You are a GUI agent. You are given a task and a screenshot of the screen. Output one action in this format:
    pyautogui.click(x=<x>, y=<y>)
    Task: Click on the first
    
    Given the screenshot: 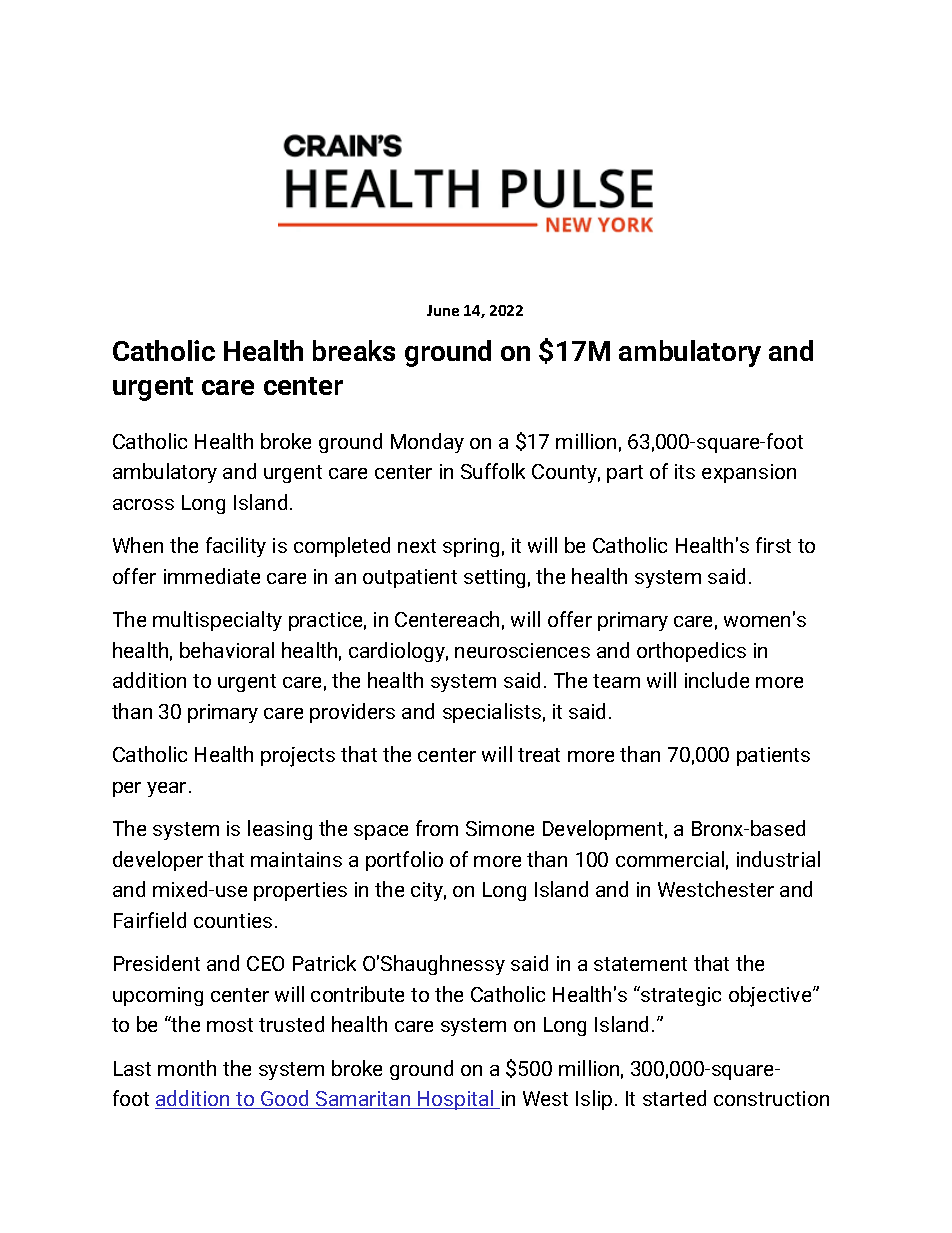 What is the action you would take?
    pyautogui.click(x=773, y=545)
